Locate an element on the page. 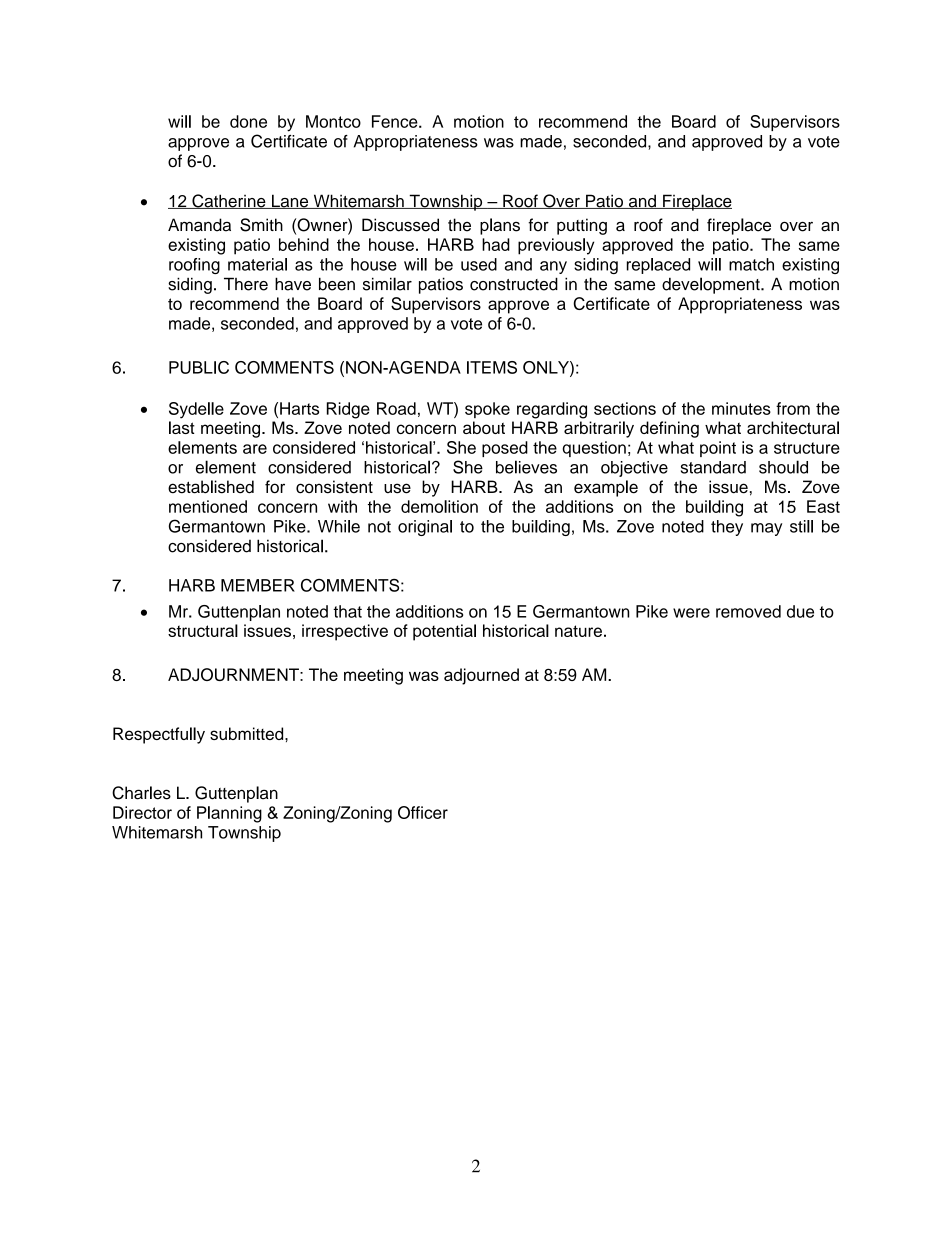 The width and height of the image is (952, 1233). minutes is located at coordinates (741, 408).
